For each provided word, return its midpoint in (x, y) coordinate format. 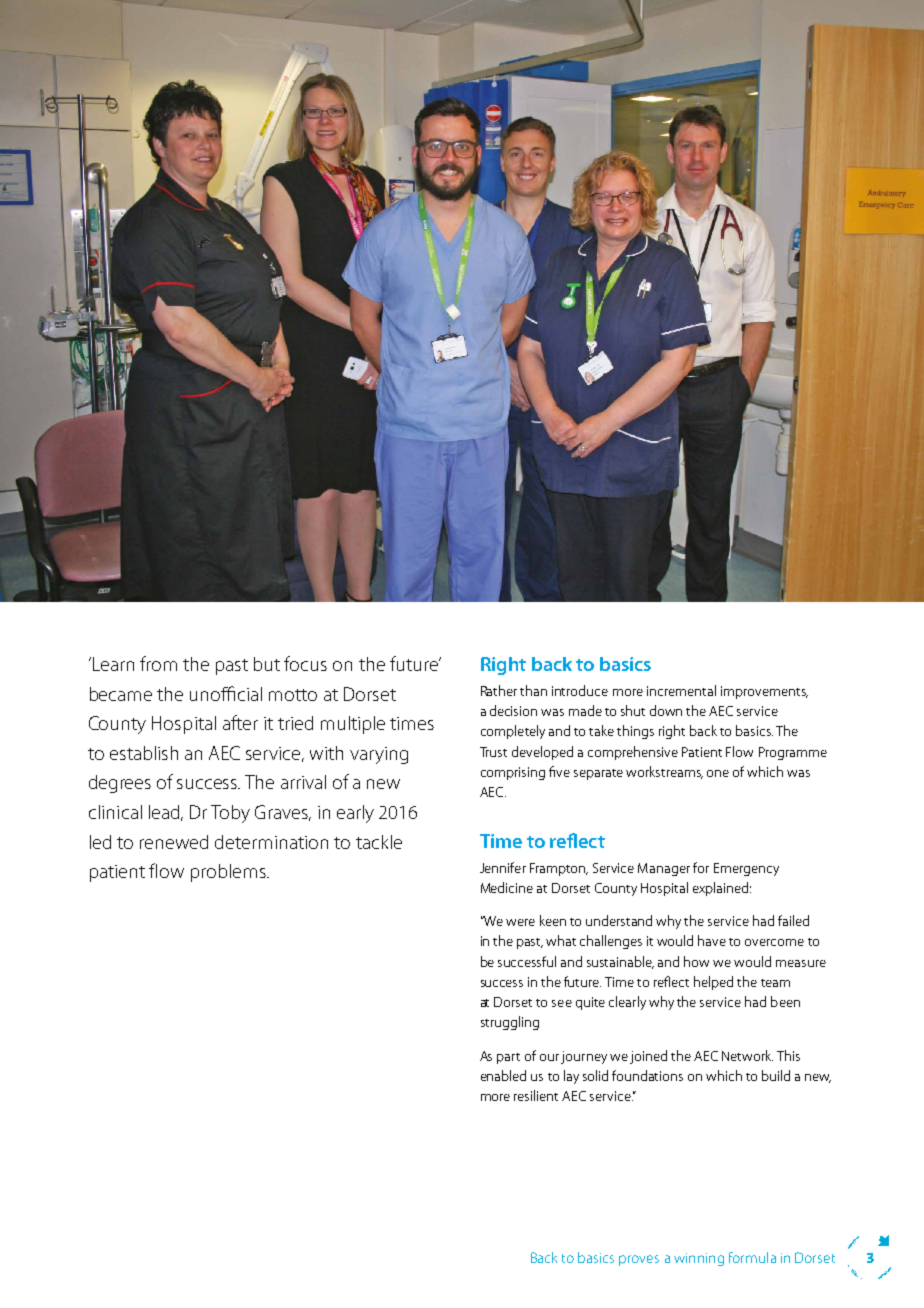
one (718, 773)
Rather (499, 690)
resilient (536, 1095)
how (696, 961)
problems (229, 873)
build (776, 1075)
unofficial (226, 693)
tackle (379, 842)
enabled (503, 1075)
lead (166, 813)
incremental (681, 690)
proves (639, 1260)
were (520, 922)
